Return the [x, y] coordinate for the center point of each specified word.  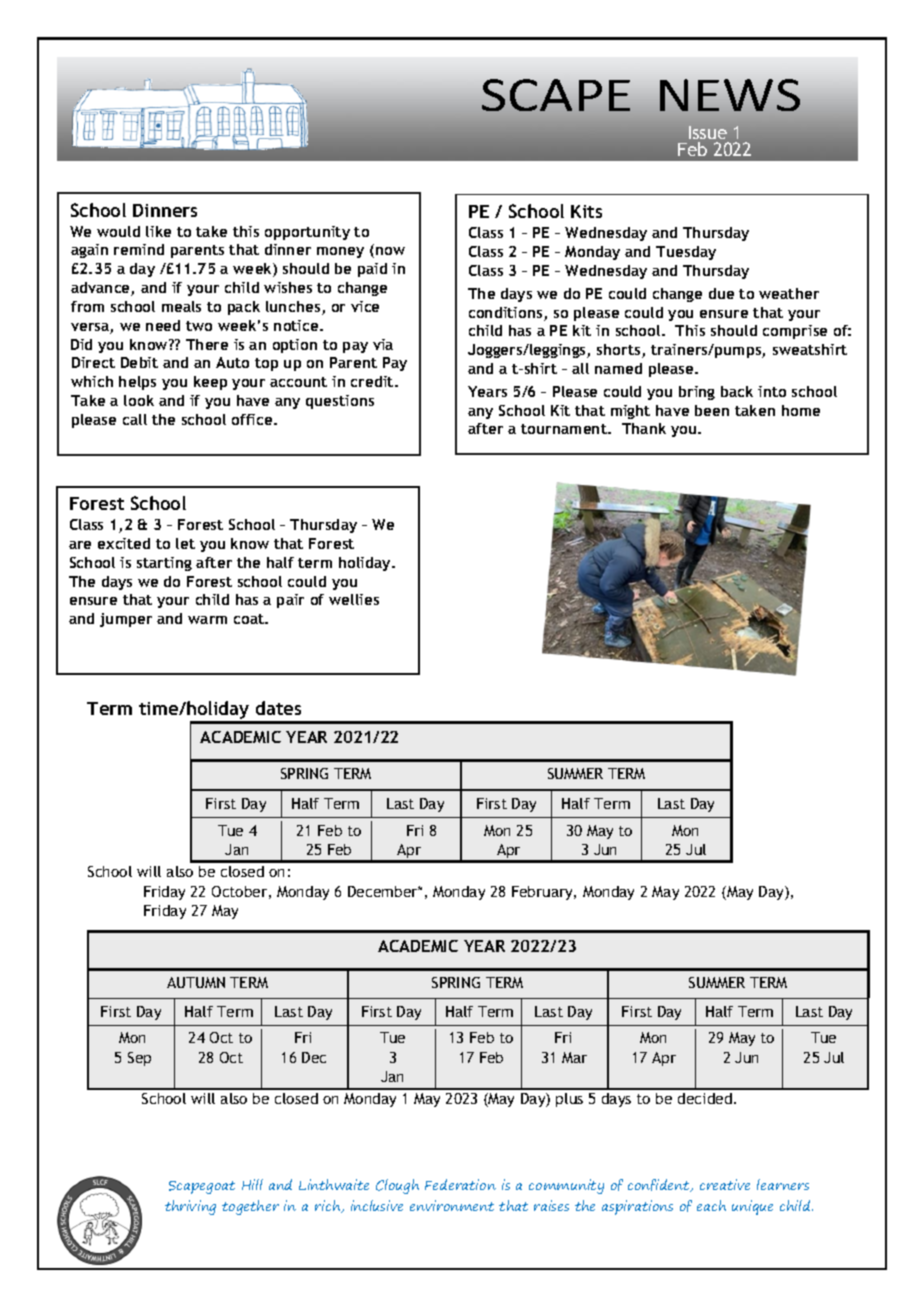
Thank [644, 428]
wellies [354, 599]
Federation [460, 1184]
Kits [586, 211]
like [158, 231]
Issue [708, 132]
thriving [190, 1207]
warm [207, 620]
